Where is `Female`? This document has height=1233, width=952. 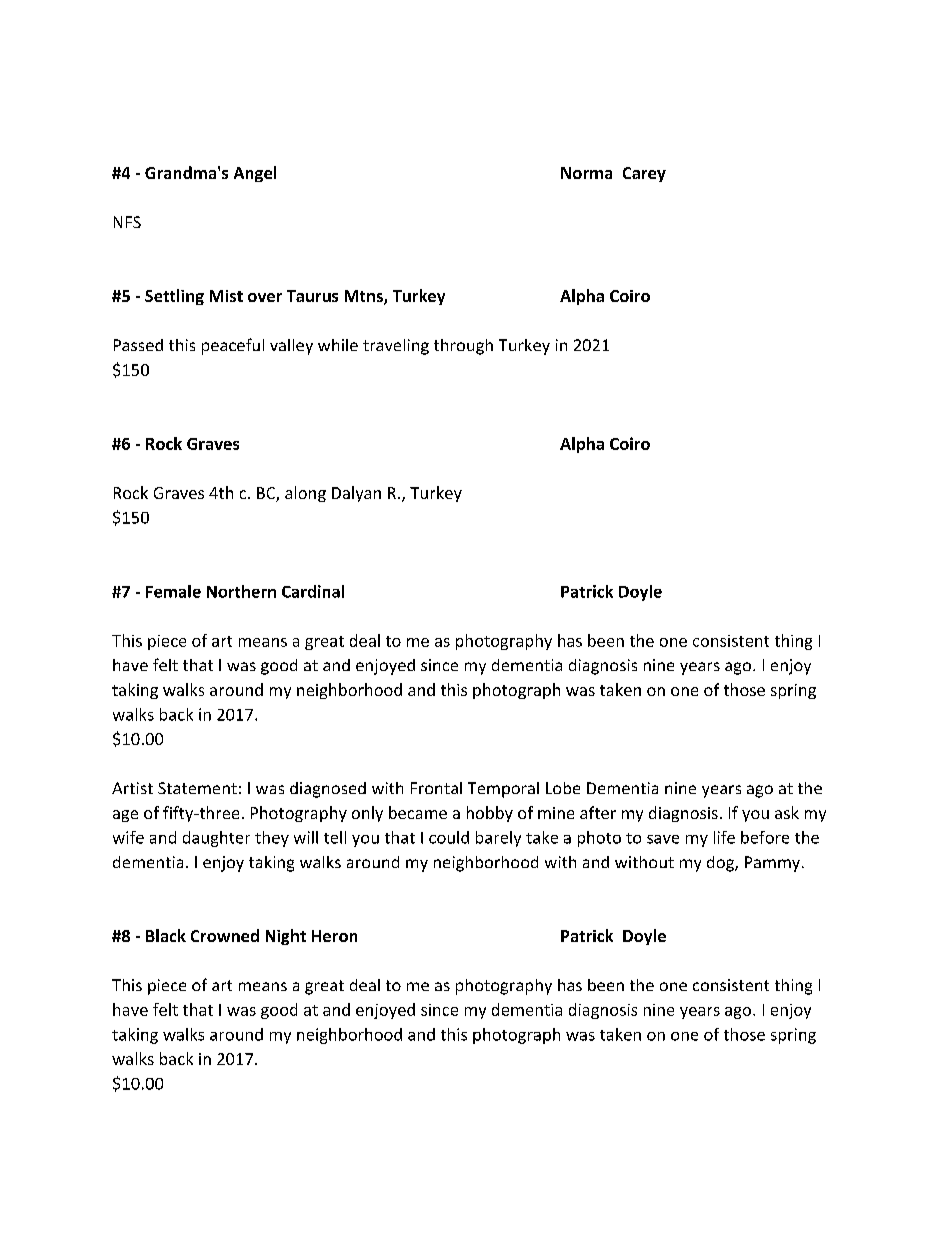 Female is located at coordinates (173, 591).
